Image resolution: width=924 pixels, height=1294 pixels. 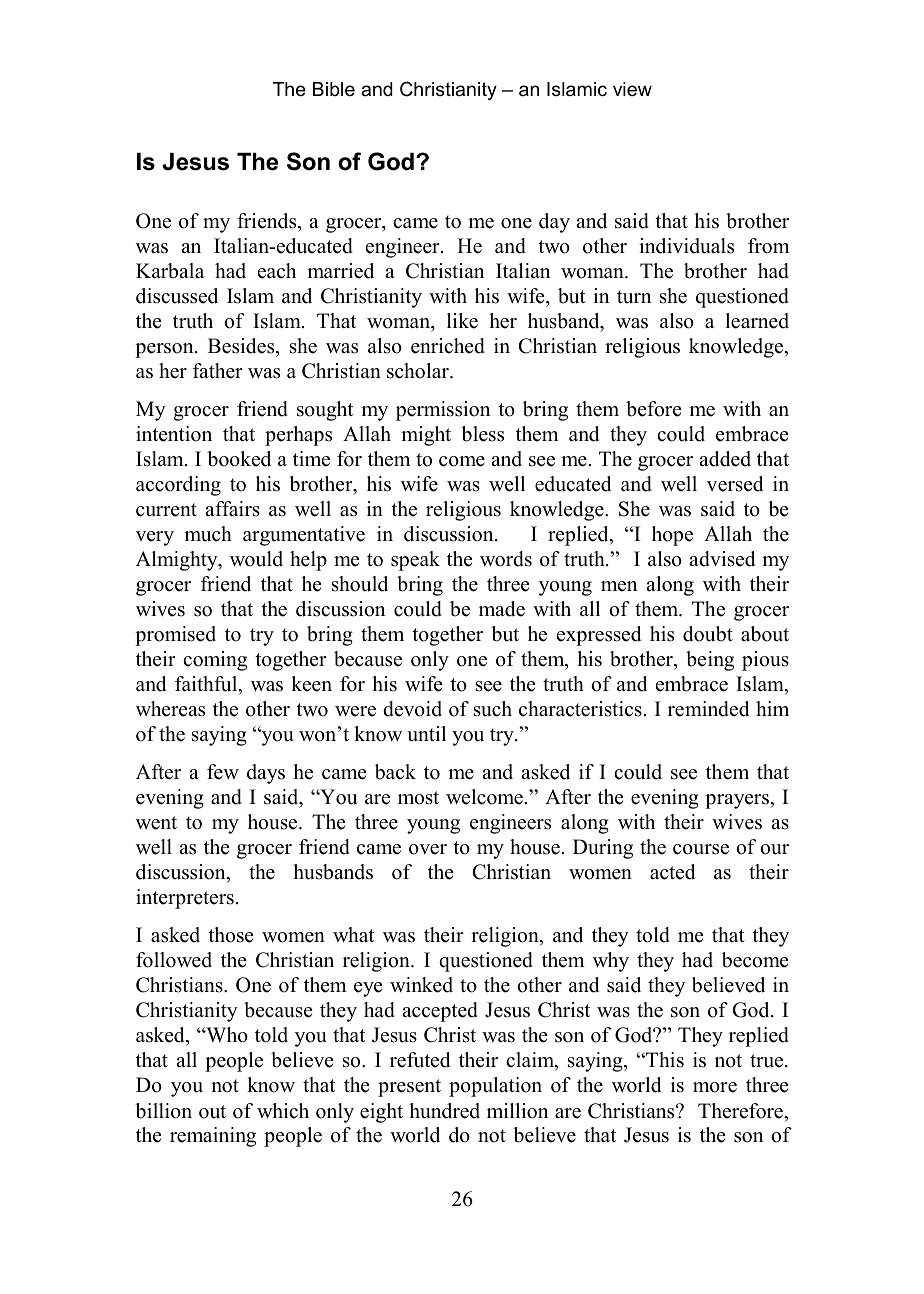 I want to click on booked, so click(x=239, y=459).
